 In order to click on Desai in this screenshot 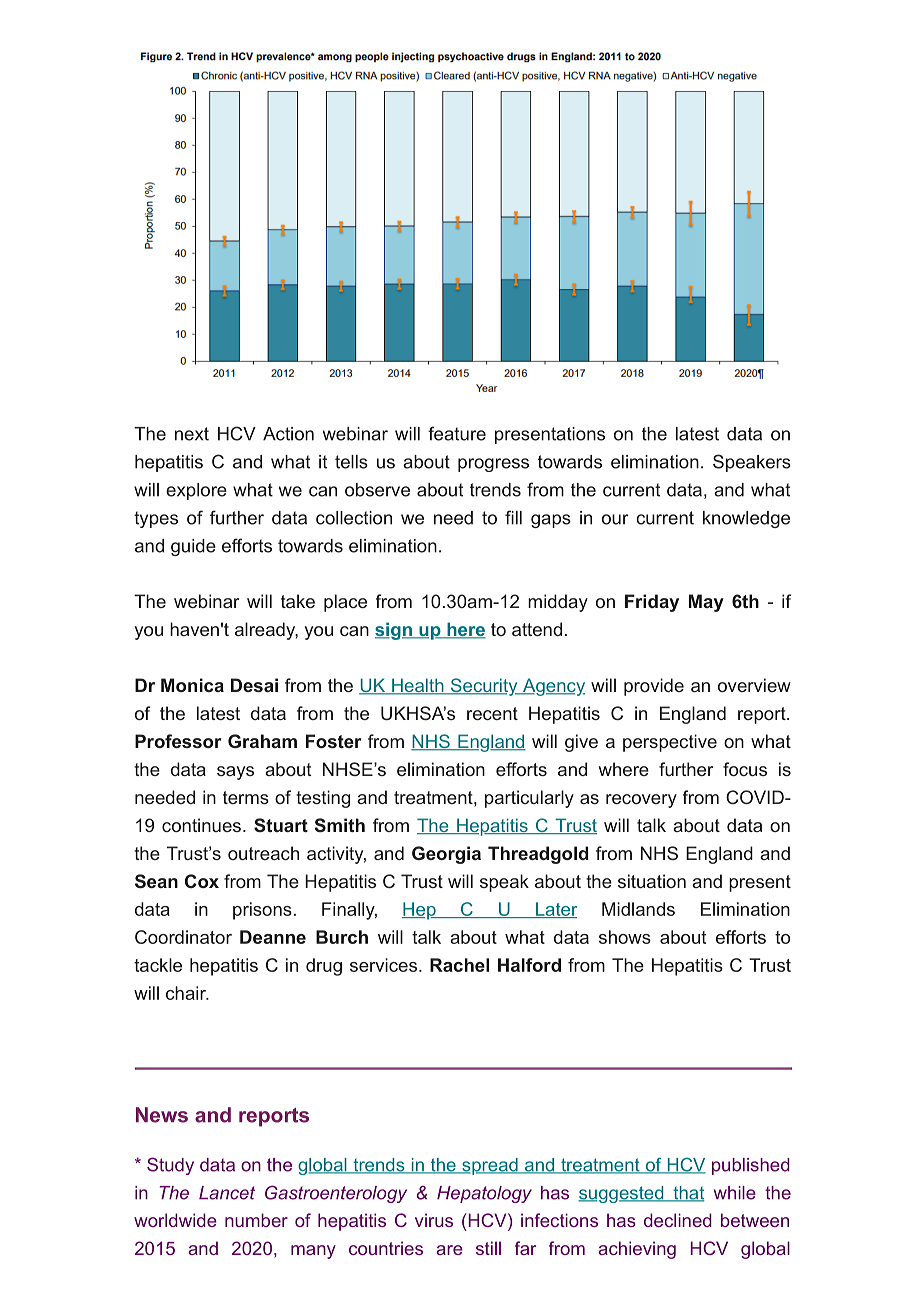, I will do `click(254, 685)`.
